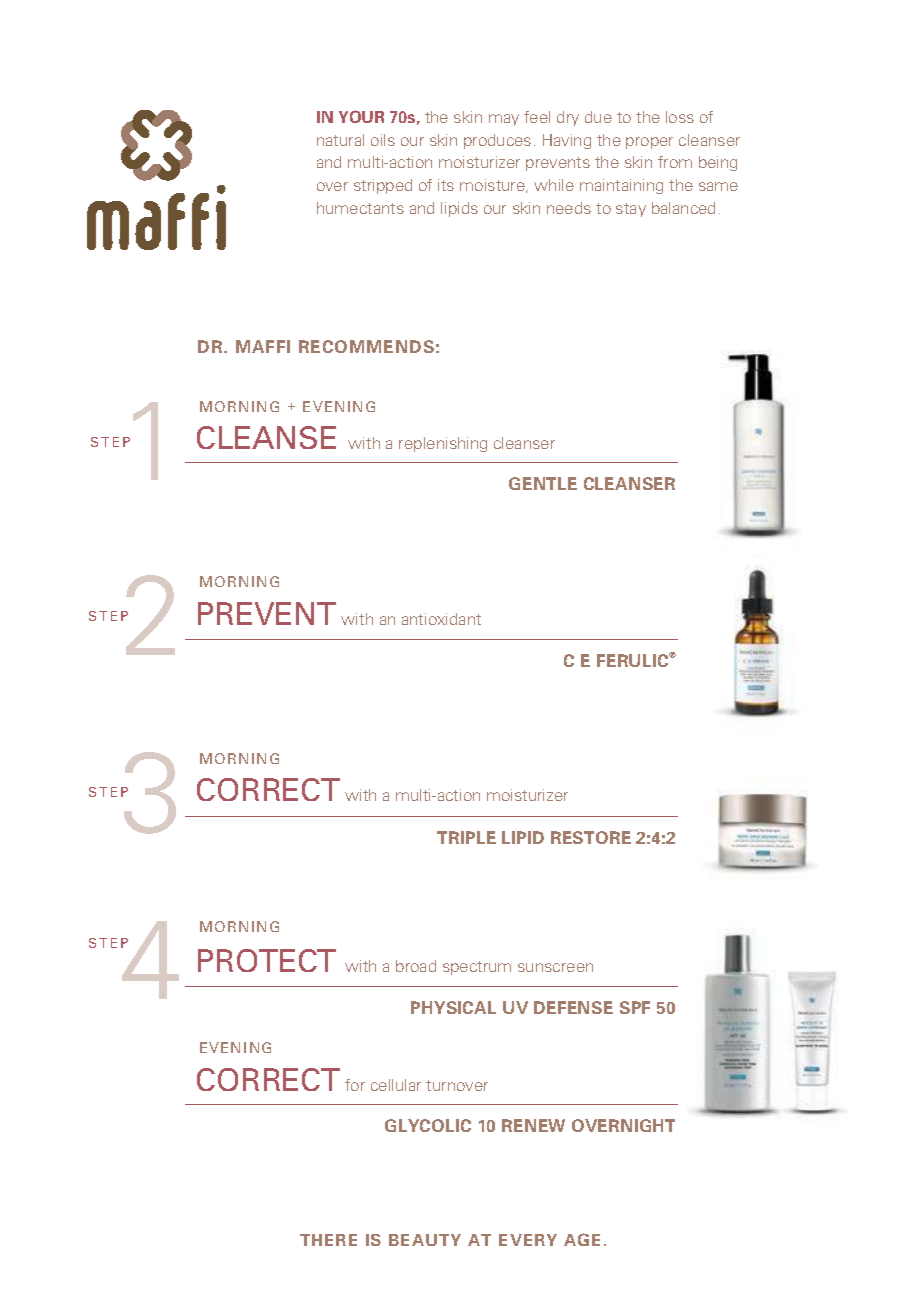 The height and width of the image is (1316, 908). I want to click on from, so click(675, 162).
